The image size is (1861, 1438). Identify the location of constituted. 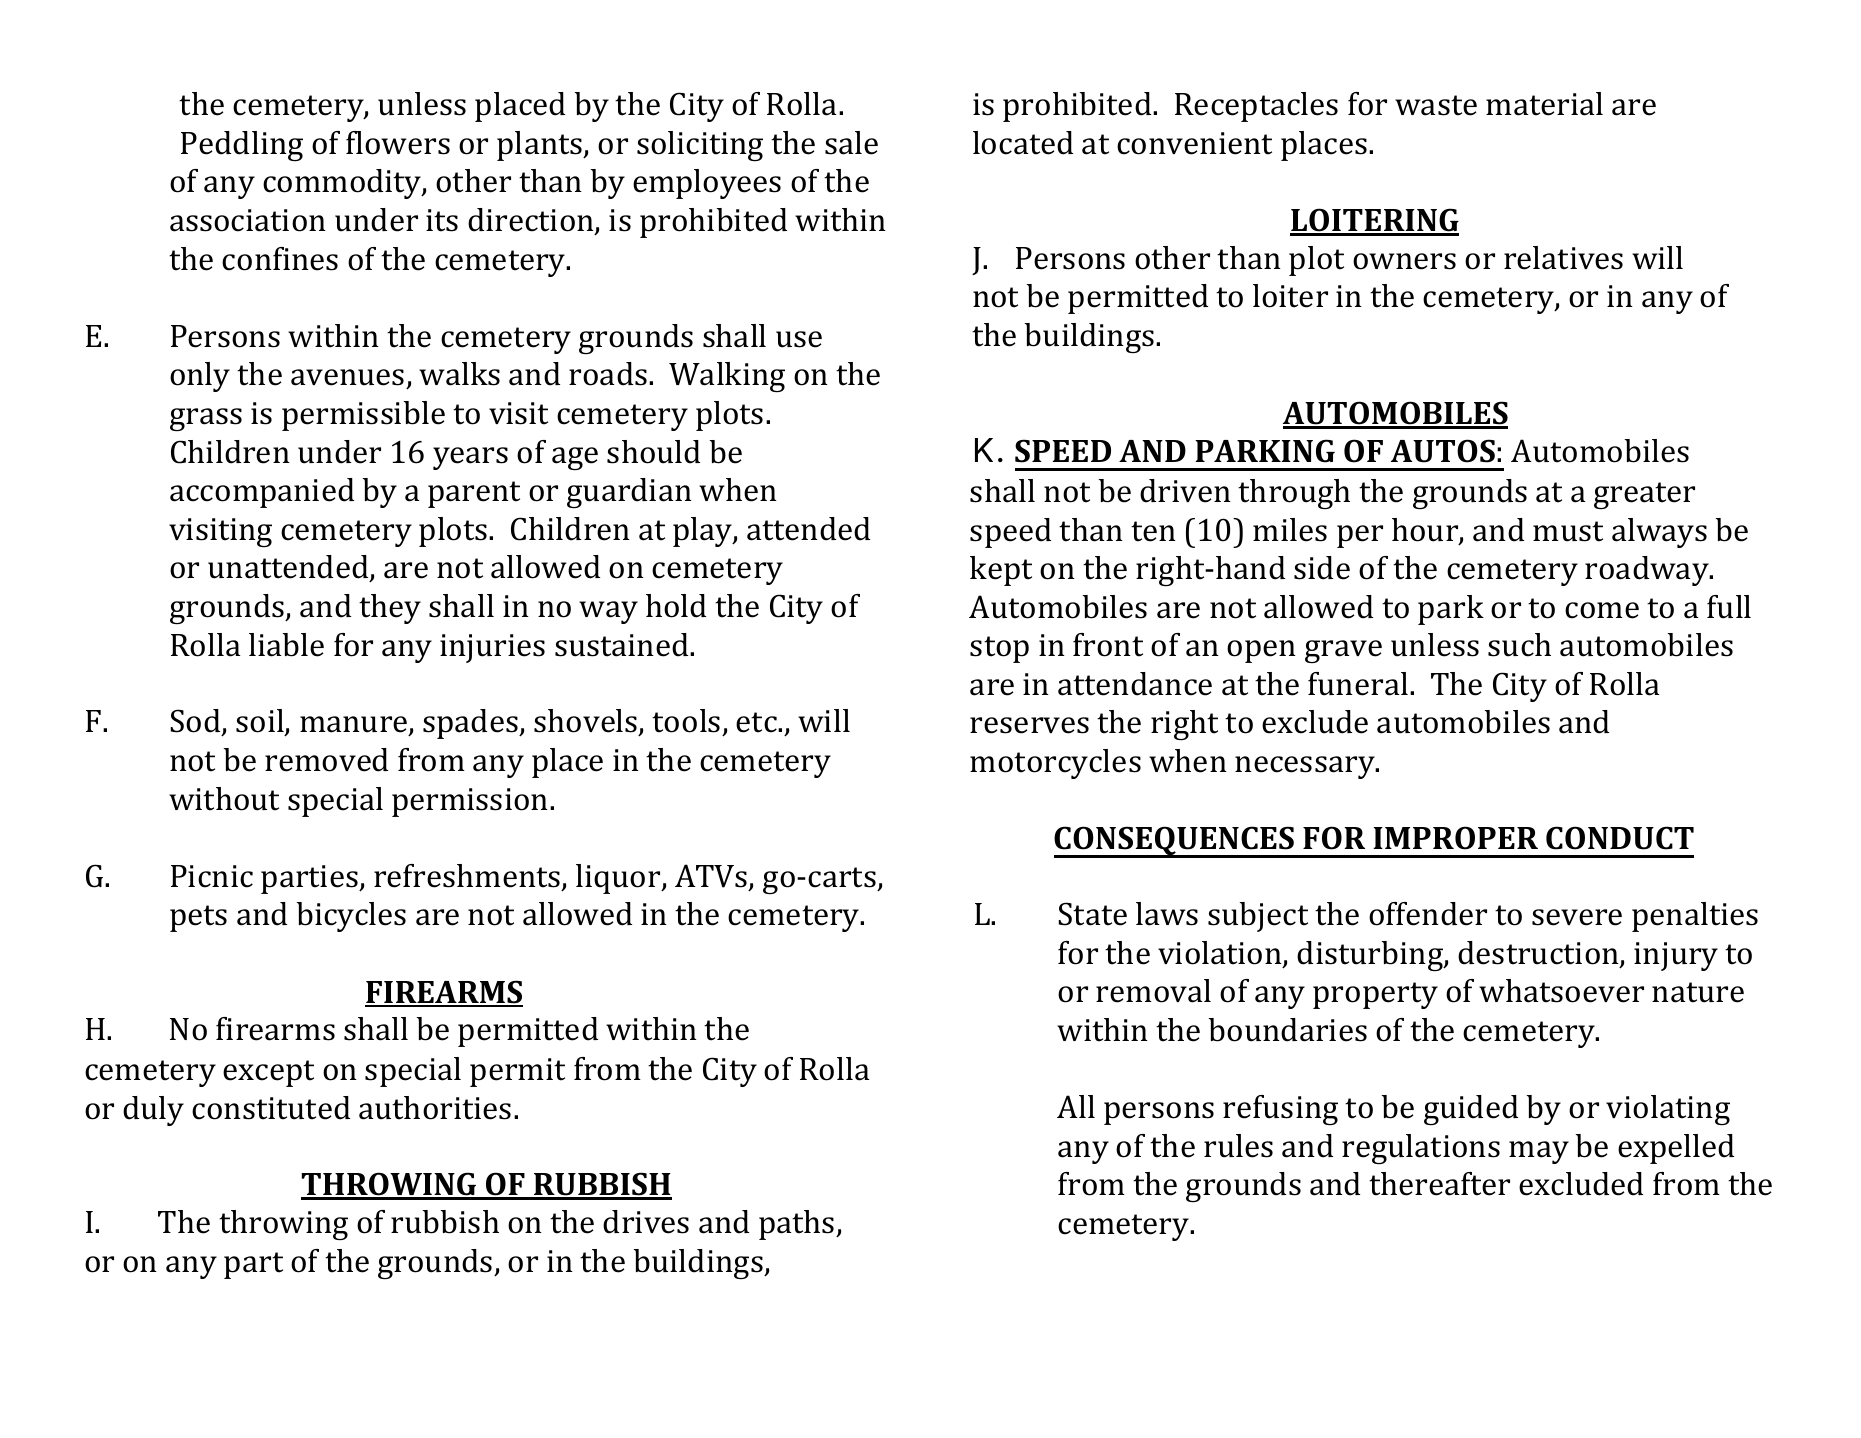
(271, 1108).
